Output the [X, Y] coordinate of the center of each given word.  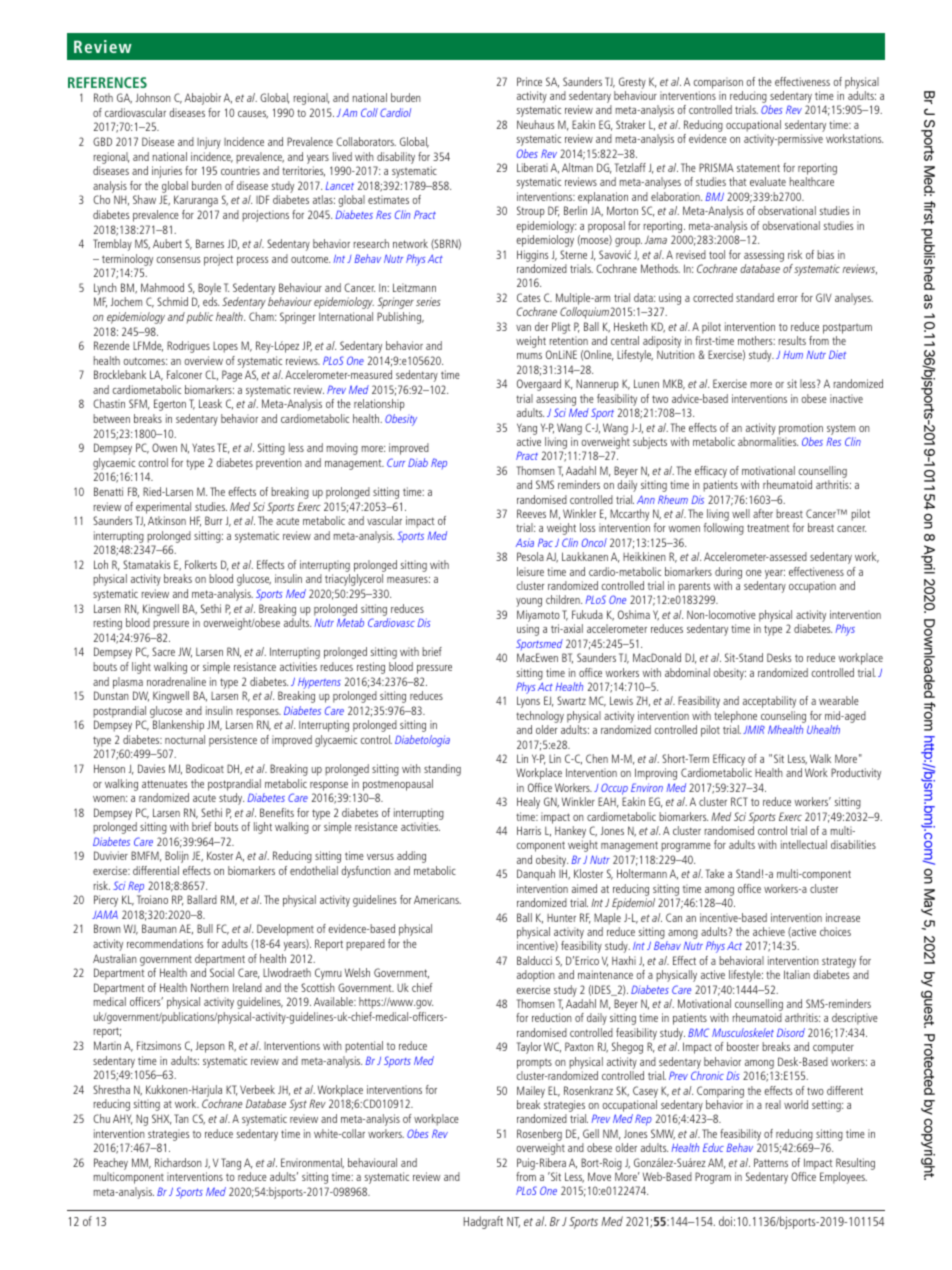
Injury [209, 143]
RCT [739, 801]
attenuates [165, 784]
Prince [529, 81]
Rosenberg [539, 1135]
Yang [527, 429]
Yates [203, 447]
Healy [528, 803]
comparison [718, 83]
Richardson [178, 1162]
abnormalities [768, 441]
